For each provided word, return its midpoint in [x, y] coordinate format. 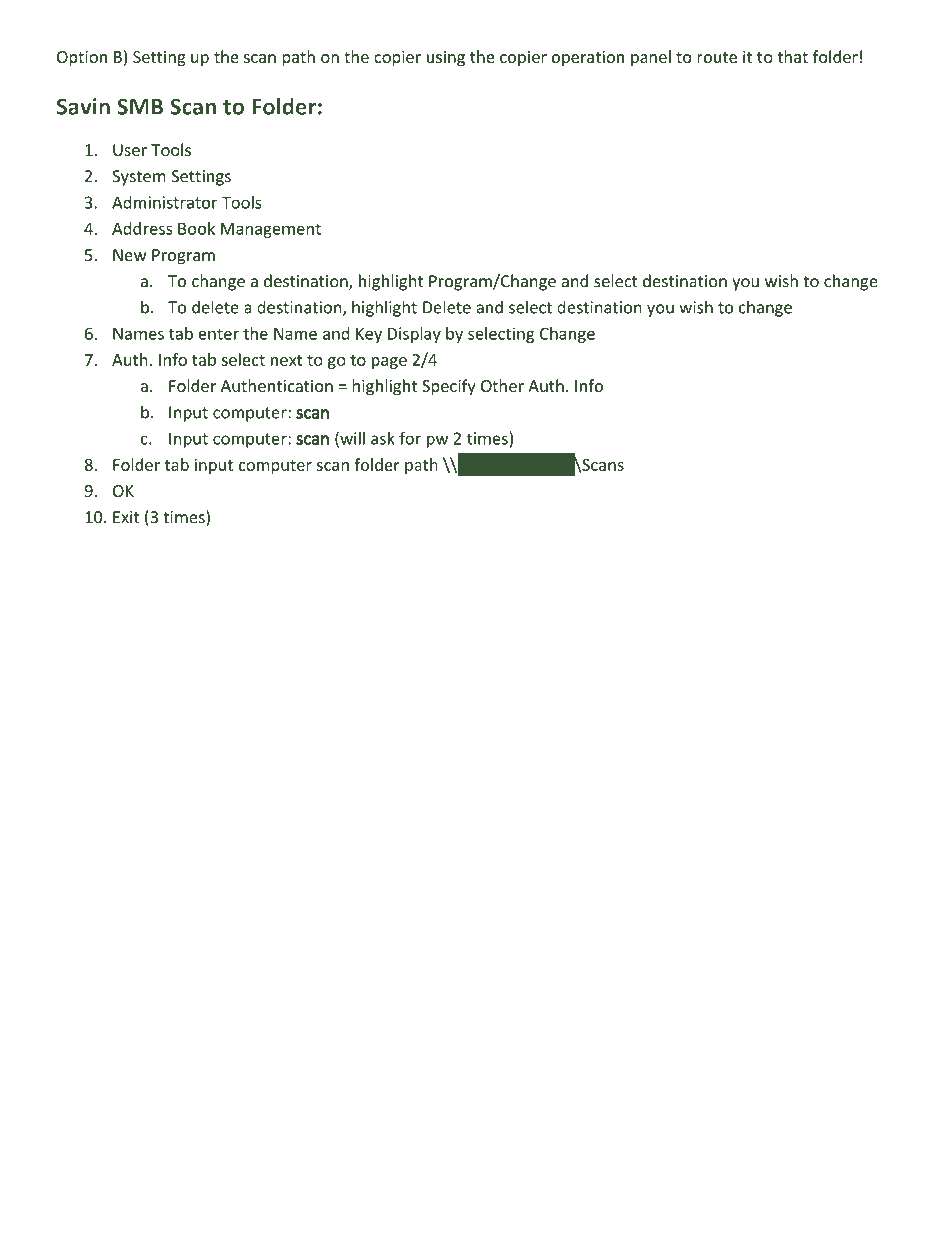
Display [414, 335]
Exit [126, 517]
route [717, 57]
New [130, 255]
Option [82, 59]
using [446, 59]
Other [502, 385]
